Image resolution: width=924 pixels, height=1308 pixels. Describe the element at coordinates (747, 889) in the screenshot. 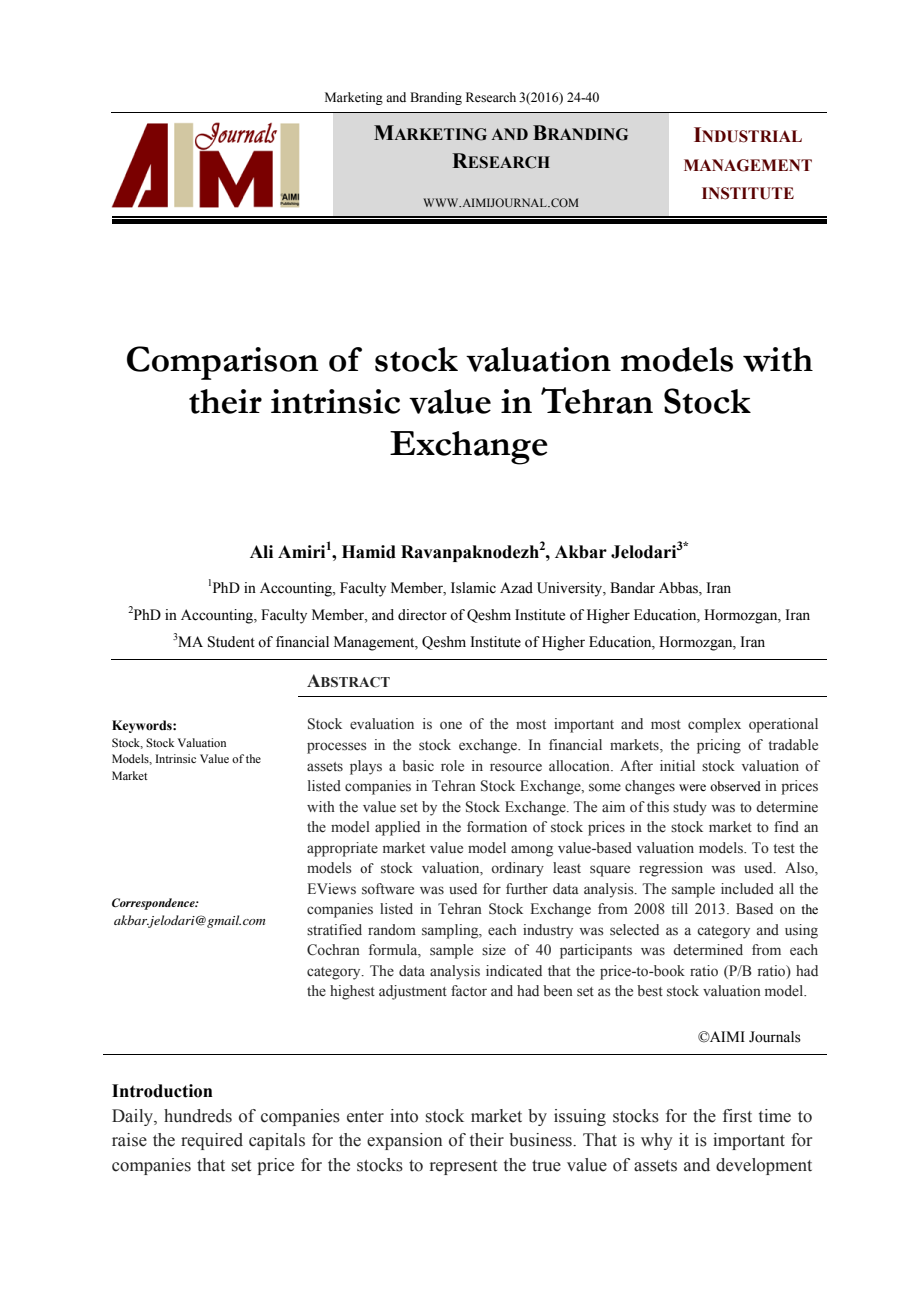

I see `included` at that location.
